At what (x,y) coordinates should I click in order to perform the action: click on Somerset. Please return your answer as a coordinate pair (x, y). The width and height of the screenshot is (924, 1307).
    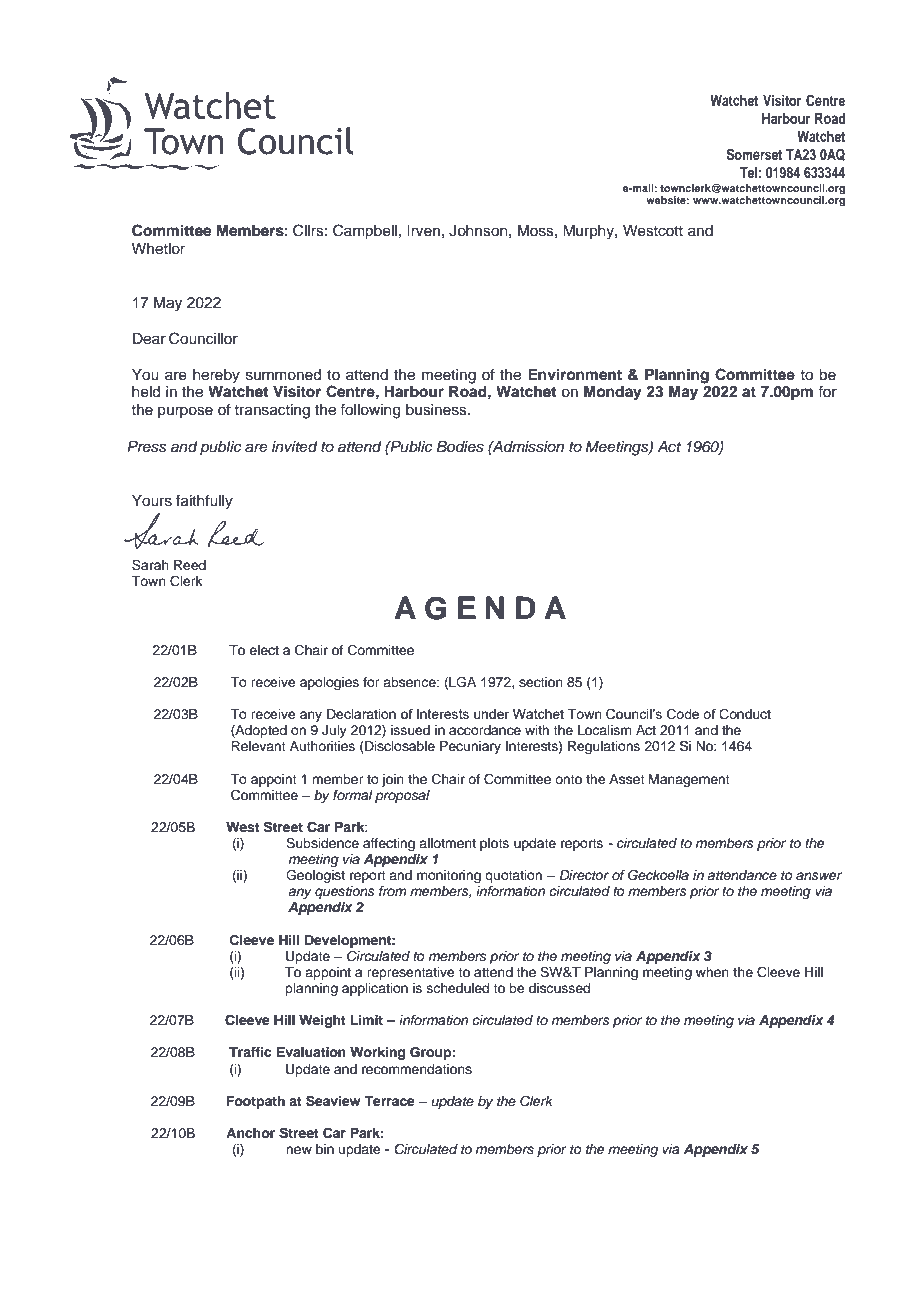
    Looking at the image, I should click on (754, 154).
